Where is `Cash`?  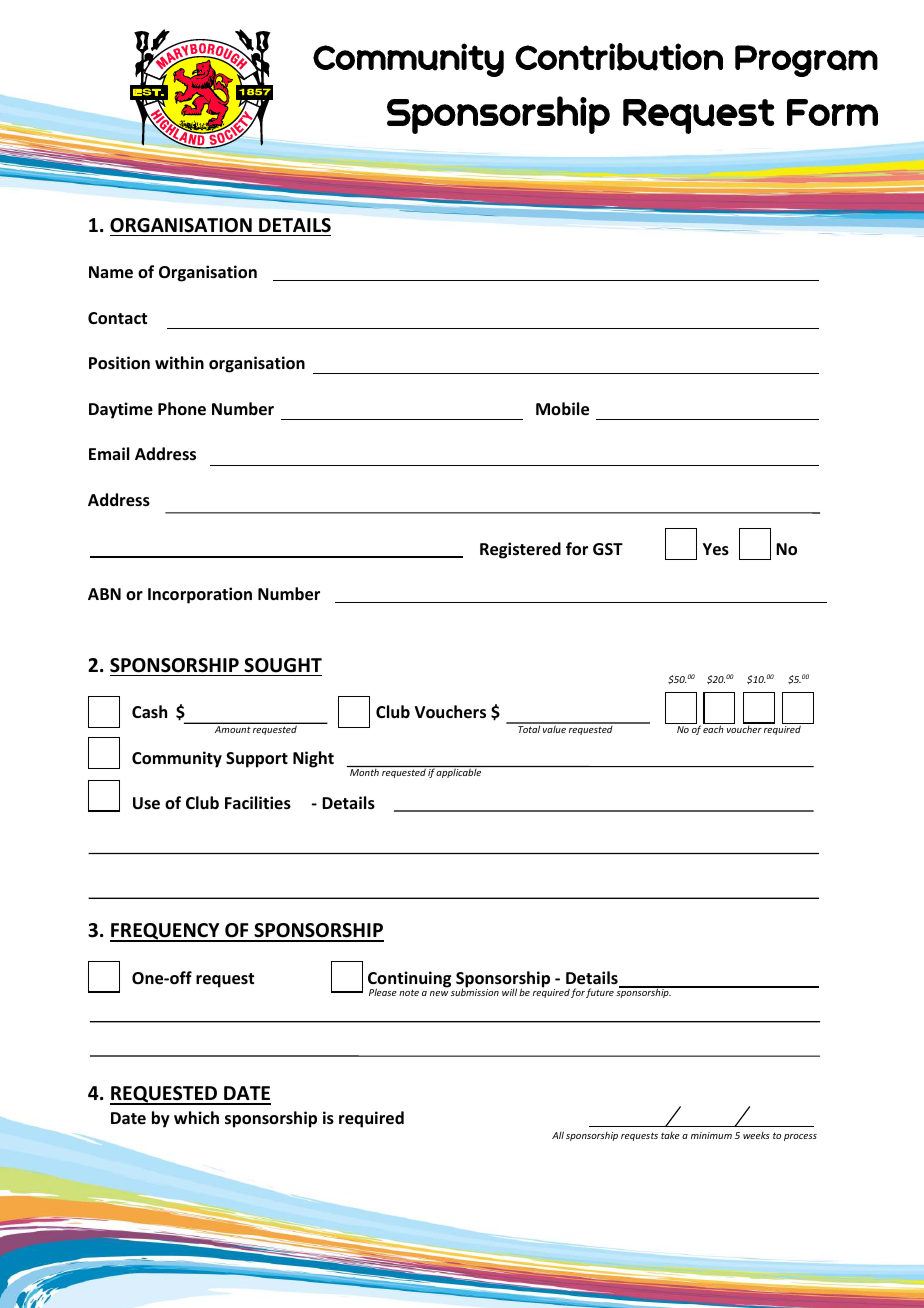 Cash is located at coordinates (149, 711).
